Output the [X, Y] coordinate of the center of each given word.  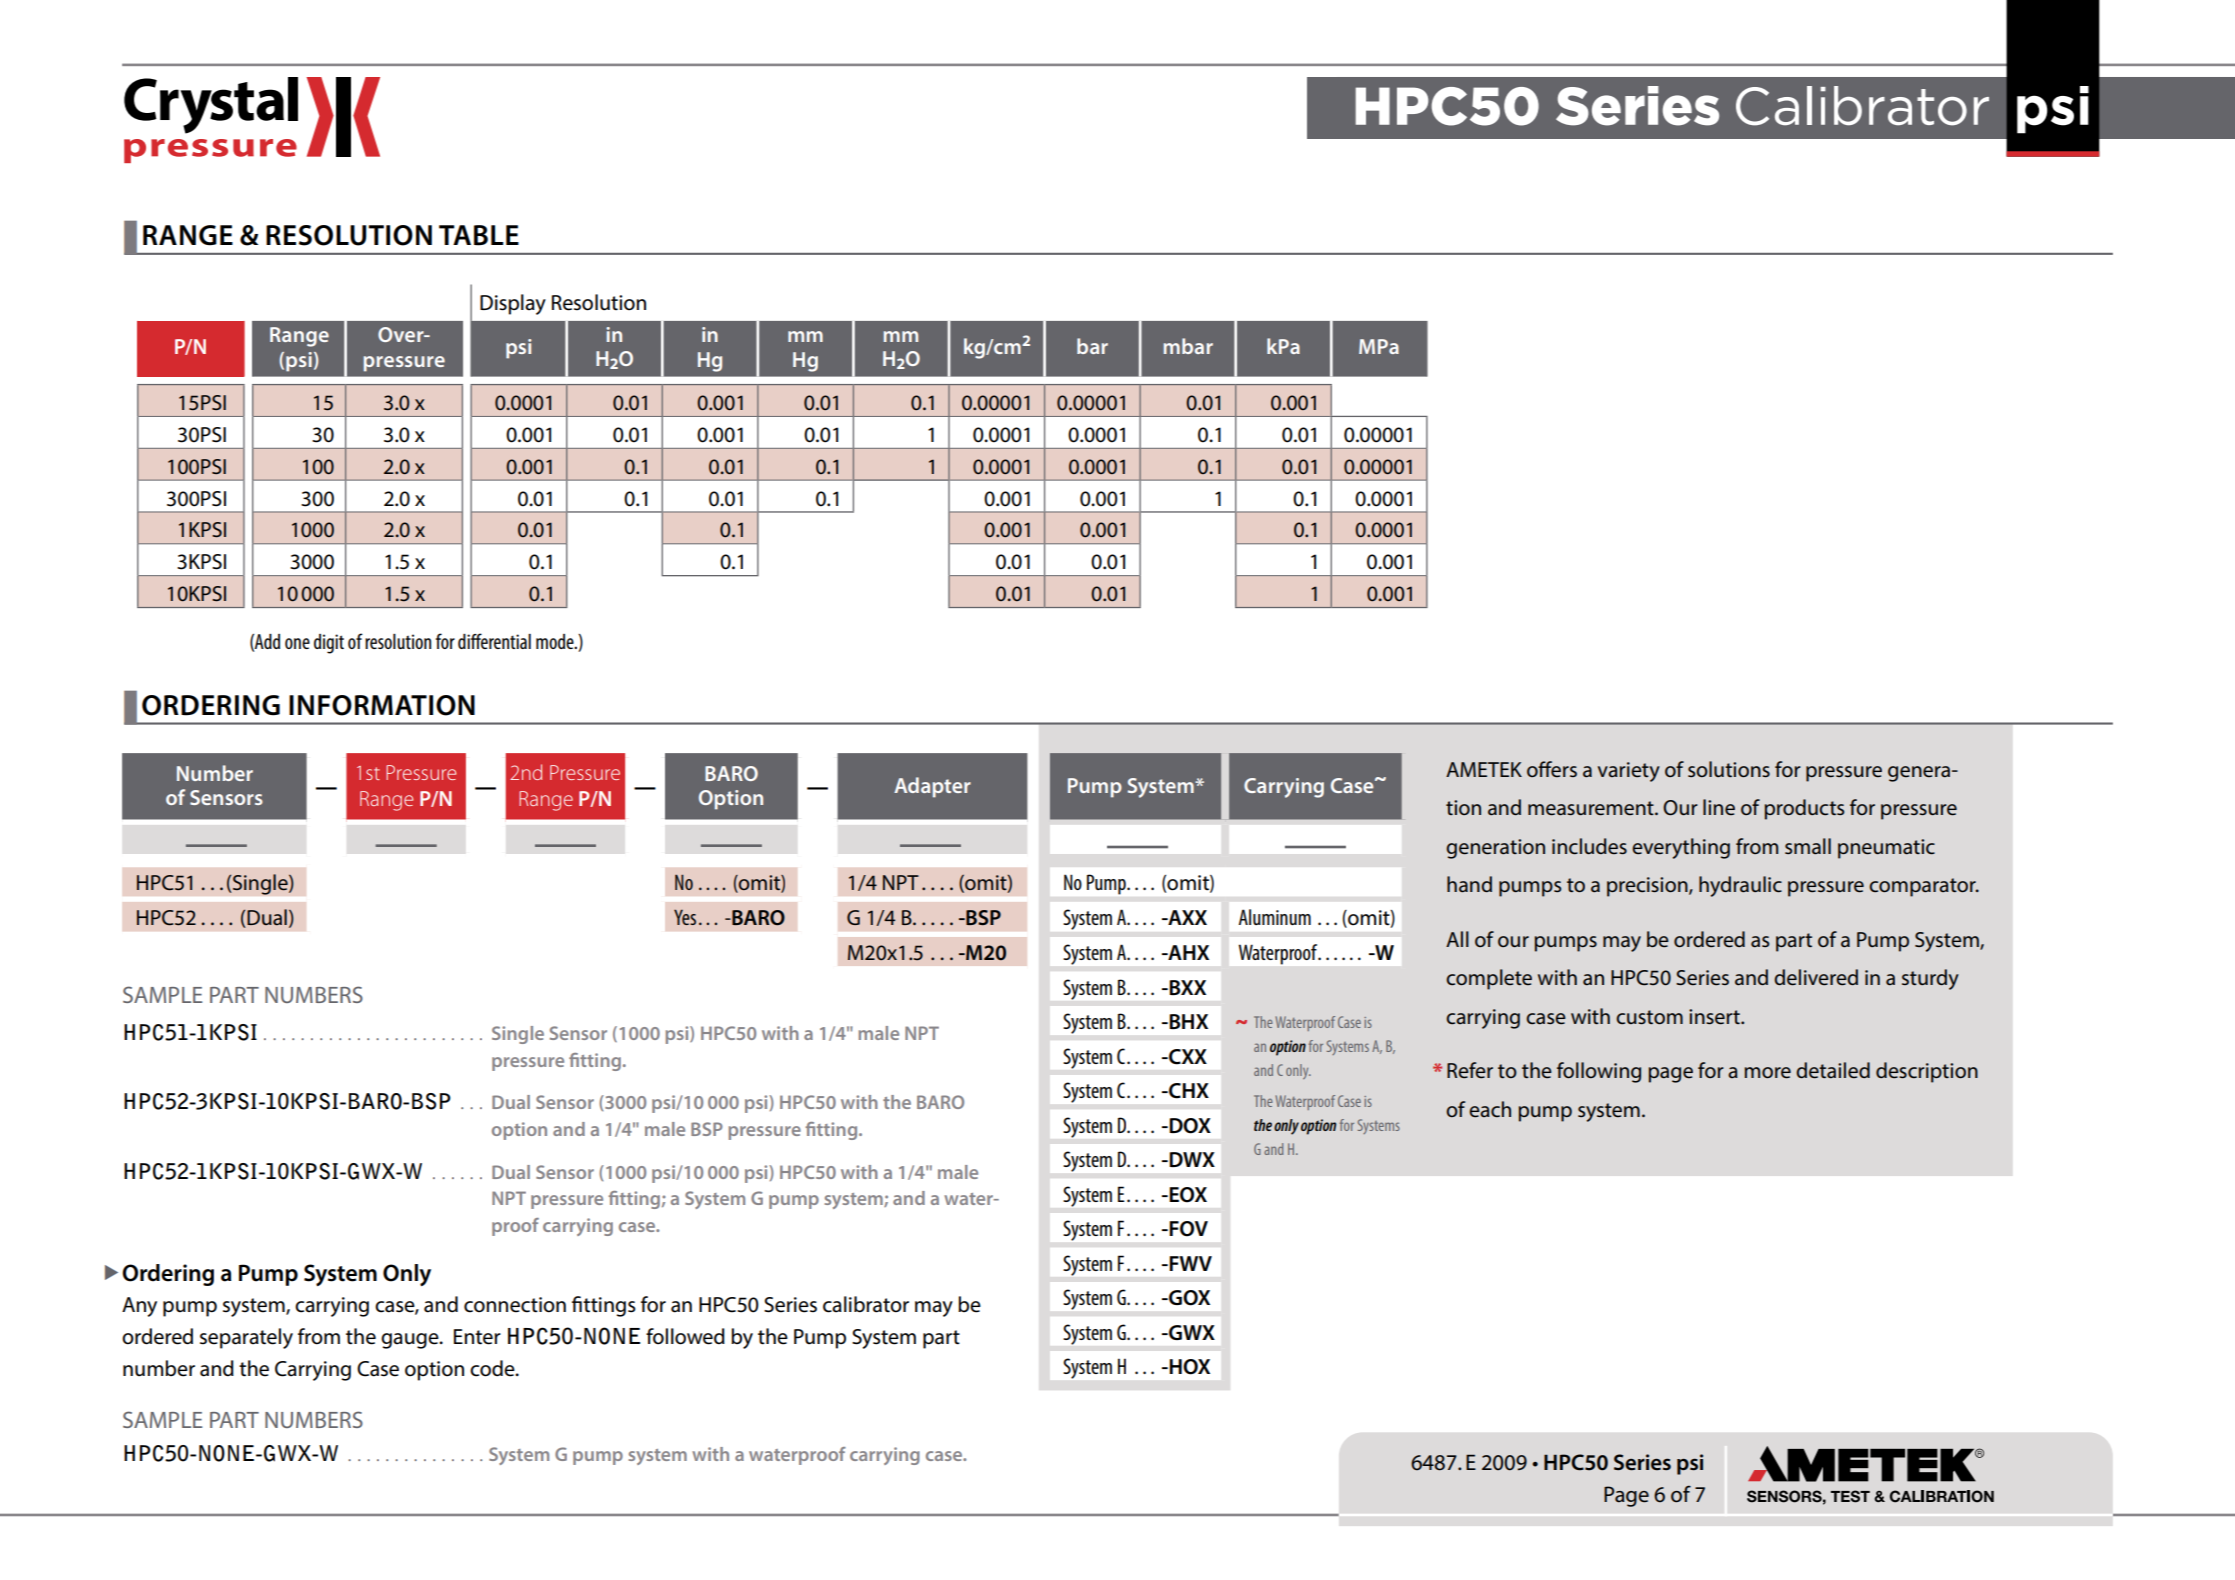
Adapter [932, 787]
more [1767, 1073]
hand [1469, 884]
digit [329, 644]
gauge [411, 1341]
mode [556, 641]
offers [1552, 769]
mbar [1188, 346]
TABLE [479, 235]
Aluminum [1275, 917]
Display [513, 304]
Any [139, 1307]
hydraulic [1740, 886]
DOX [1189, 1126]
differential [494, 641]
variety [1629, 772]
